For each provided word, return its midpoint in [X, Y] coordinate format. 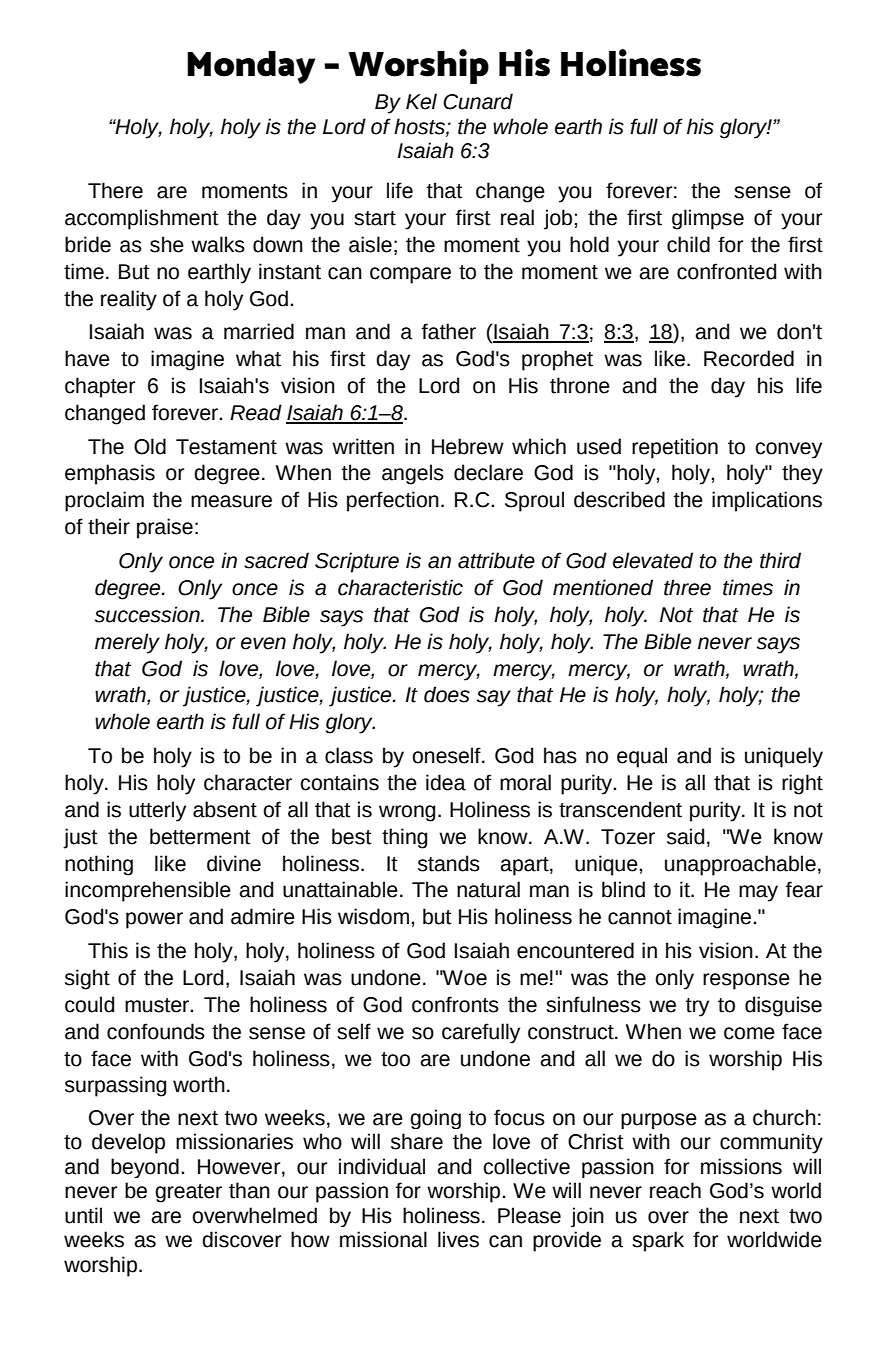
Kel [421, 101]
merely [127, 643]
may [758, 893]
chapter [100, 387]
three [687, 587]
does [447, 694]
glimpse [708, 219]
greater [188, 1193]
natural [488, 889]
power [154, 920]
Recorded [749, 358]
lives [458, 1239]
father [449, 331]
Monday [251, 67]
